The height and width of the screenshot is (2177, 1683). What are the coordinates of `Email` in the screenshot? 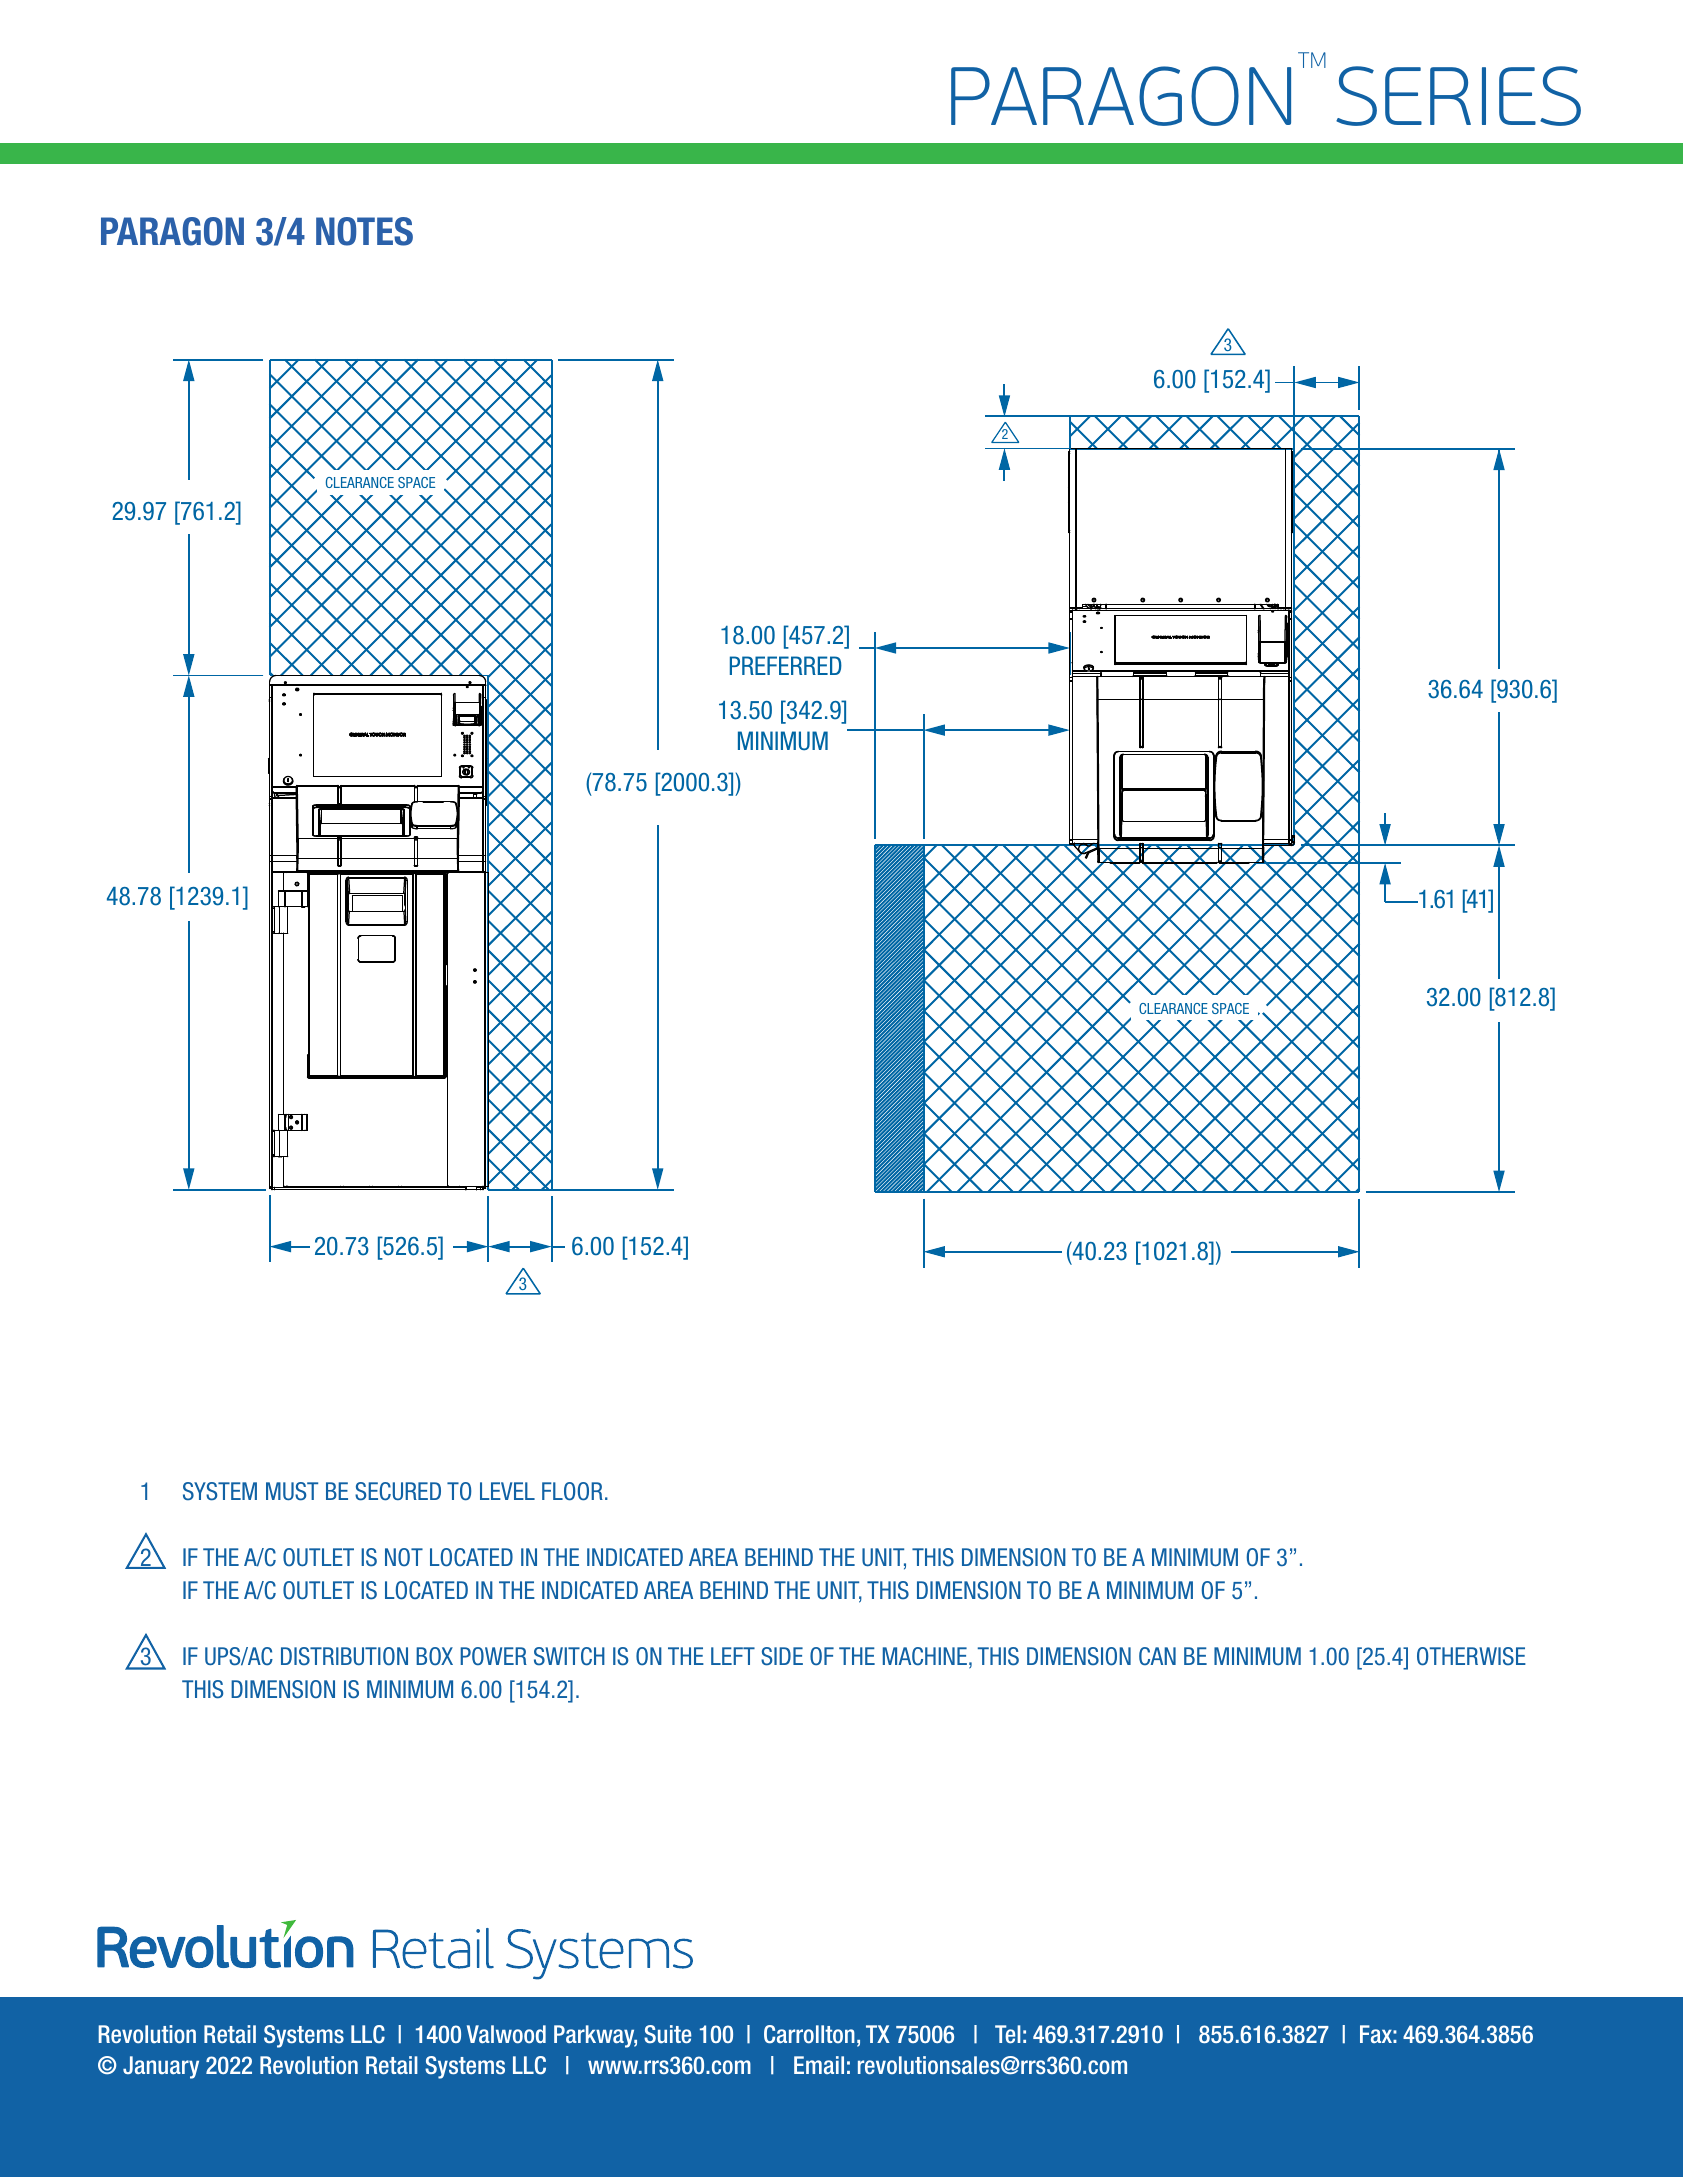 It's located at (819, 2065).
